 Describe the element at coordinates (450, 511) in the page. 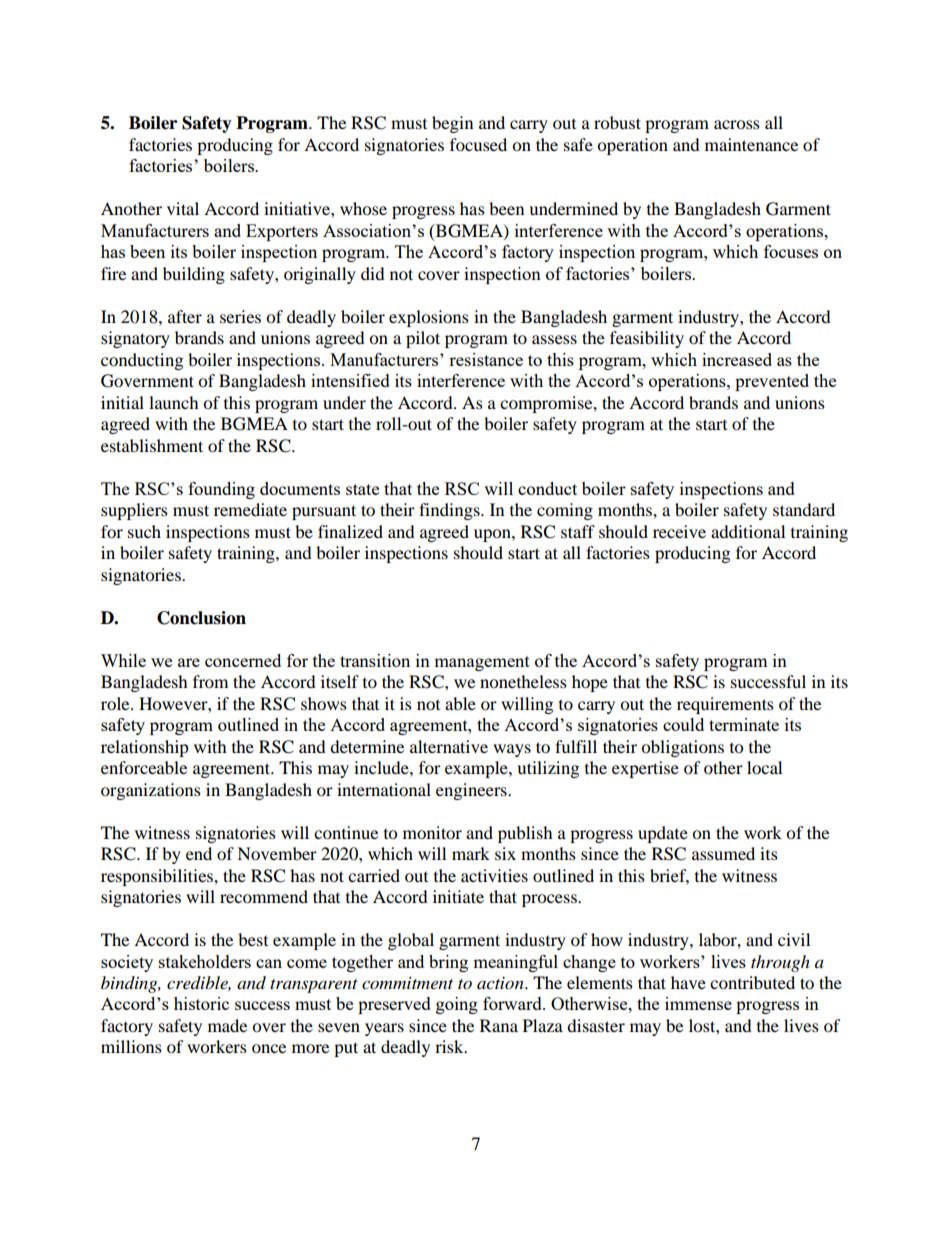

I see `findings` at that location.
